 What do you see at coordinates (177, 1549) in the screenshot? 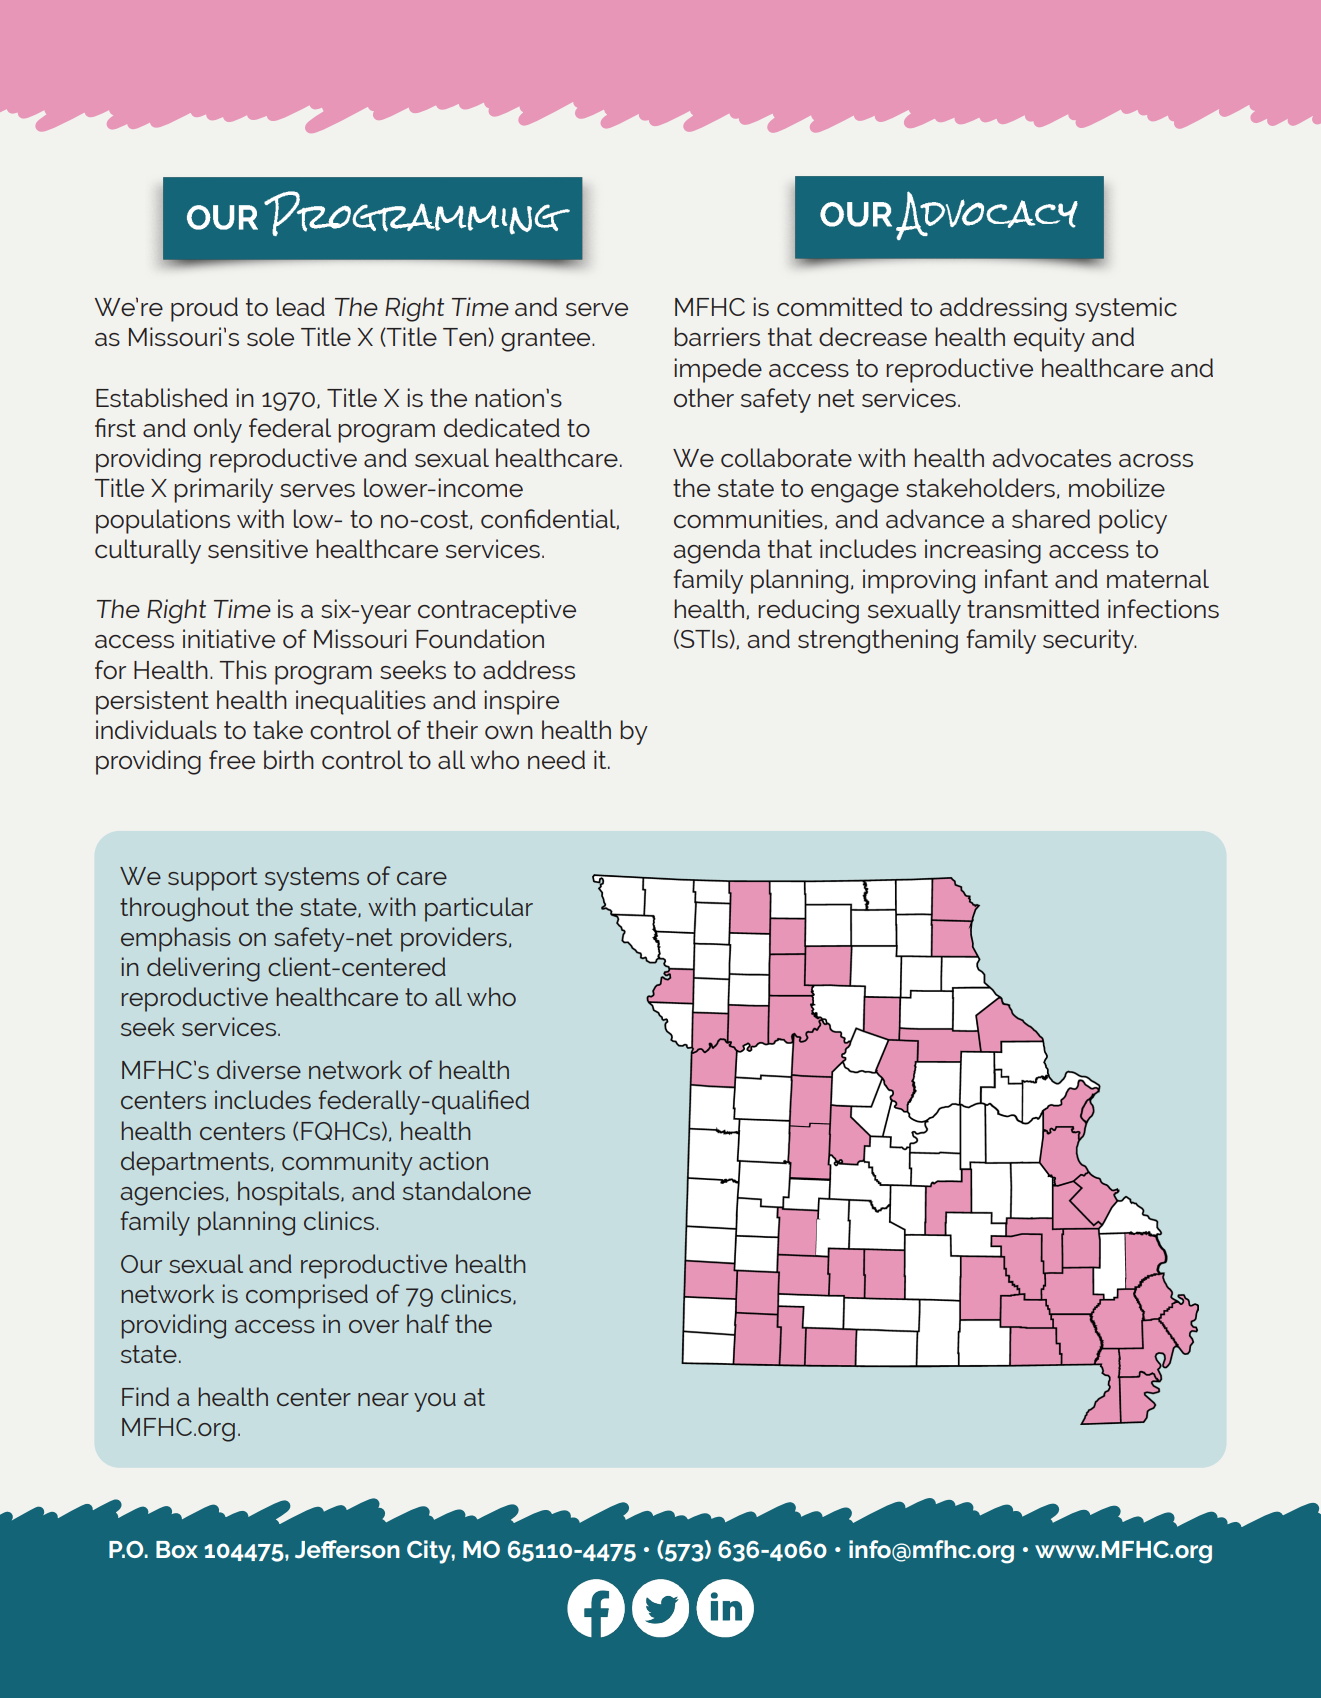
I see `Box` at bounding box center [177, 1549].
